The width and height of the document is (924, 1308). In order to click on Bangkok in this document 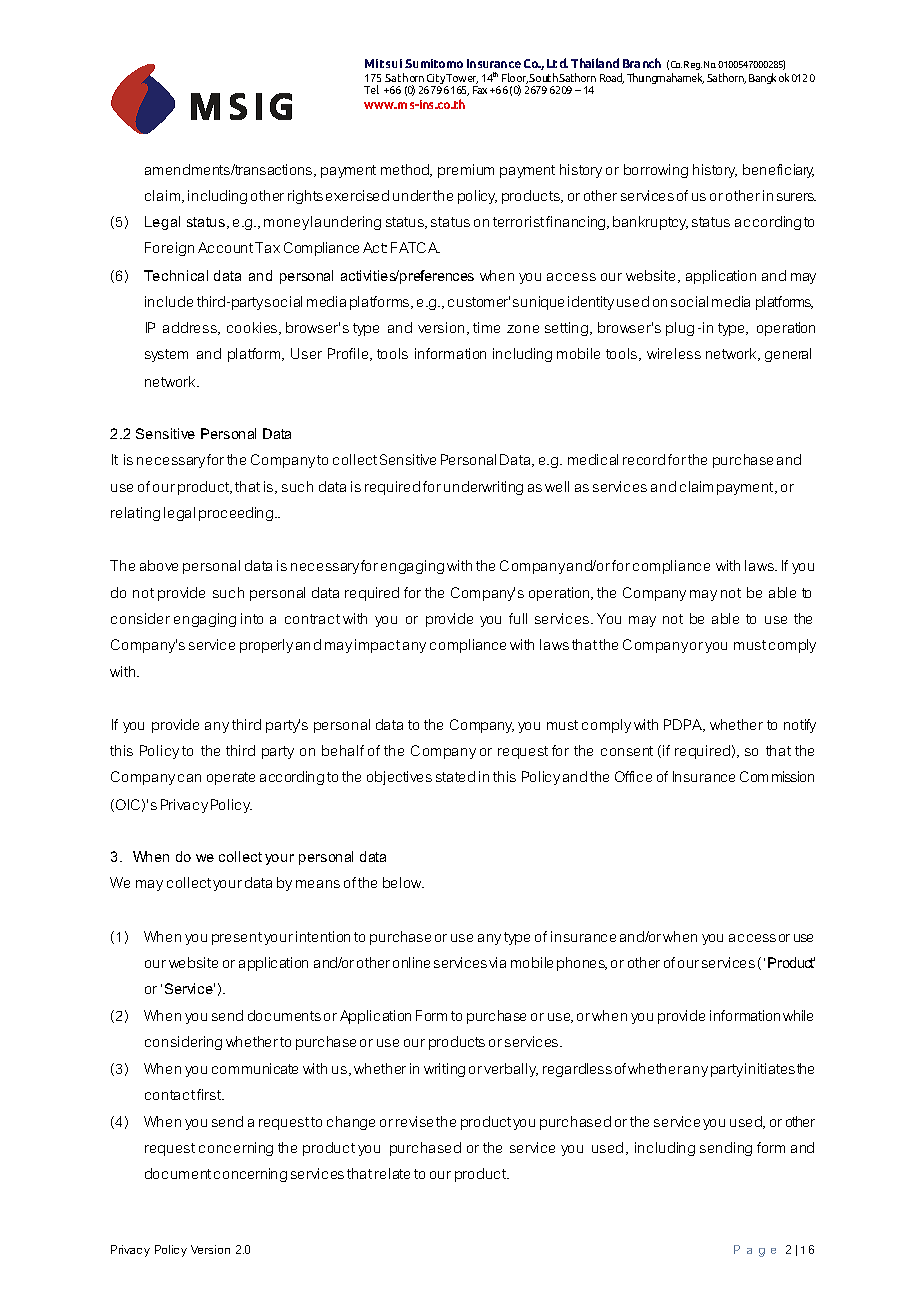, I will do `click(769, 78)`.
